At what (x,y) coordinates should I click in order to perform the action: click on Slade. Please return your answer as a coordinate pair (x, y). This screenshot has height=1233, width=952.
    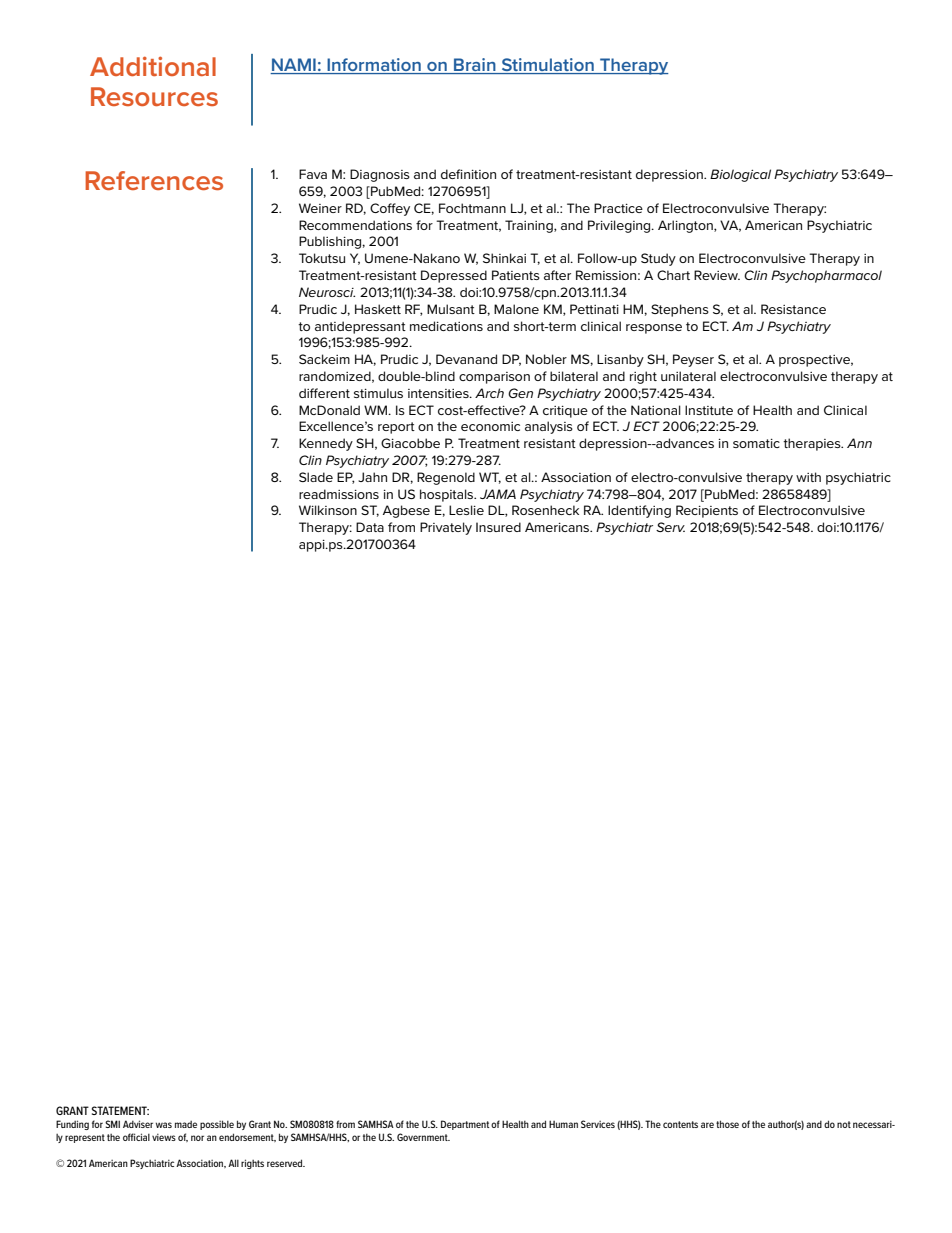
    Looking at the image, I should click on (316, 477).
